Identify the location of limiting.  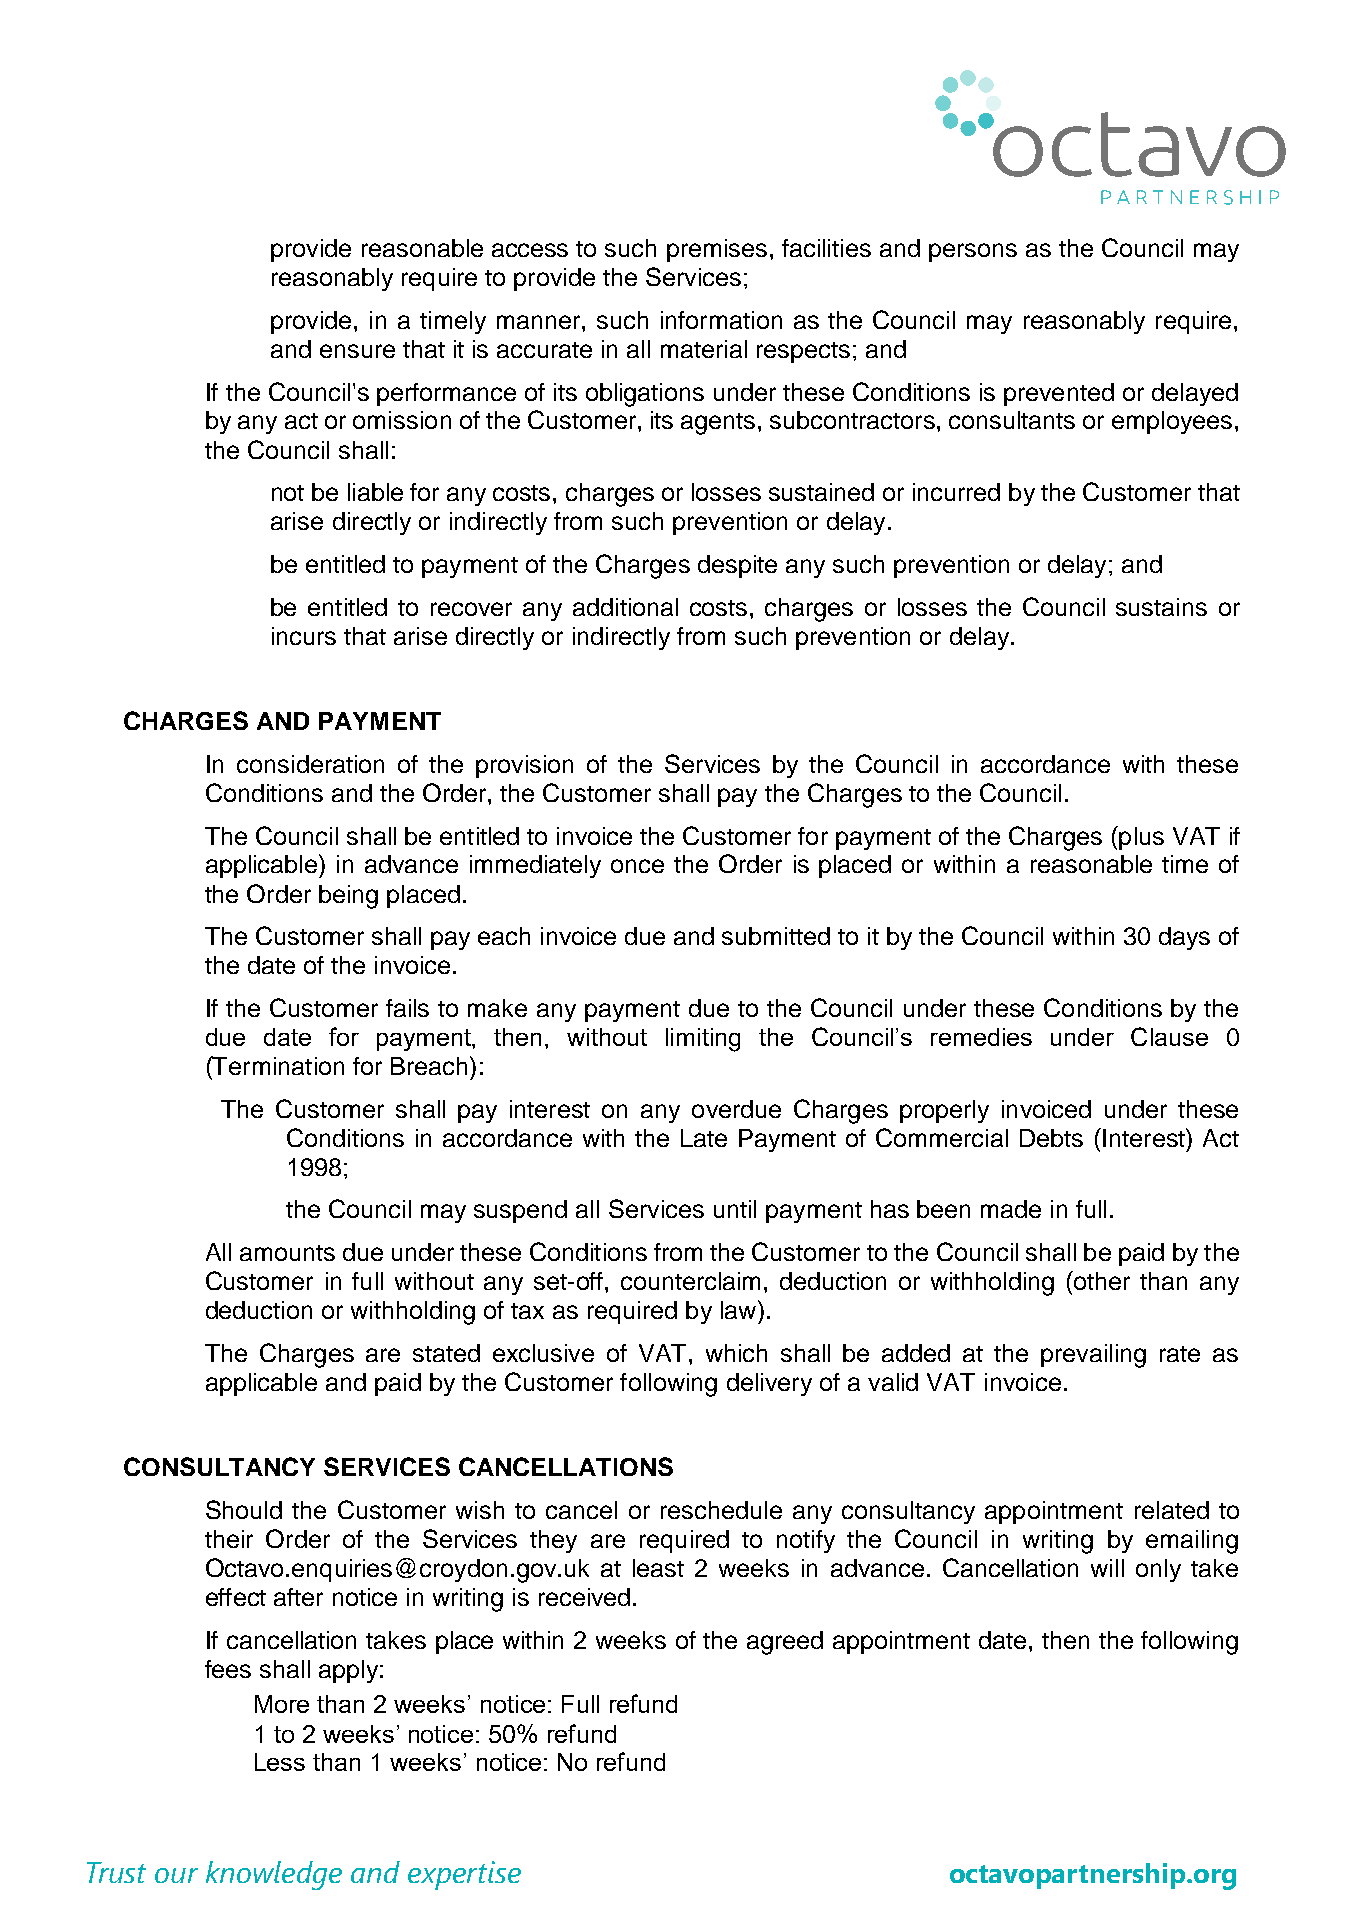
(703, 1040).
